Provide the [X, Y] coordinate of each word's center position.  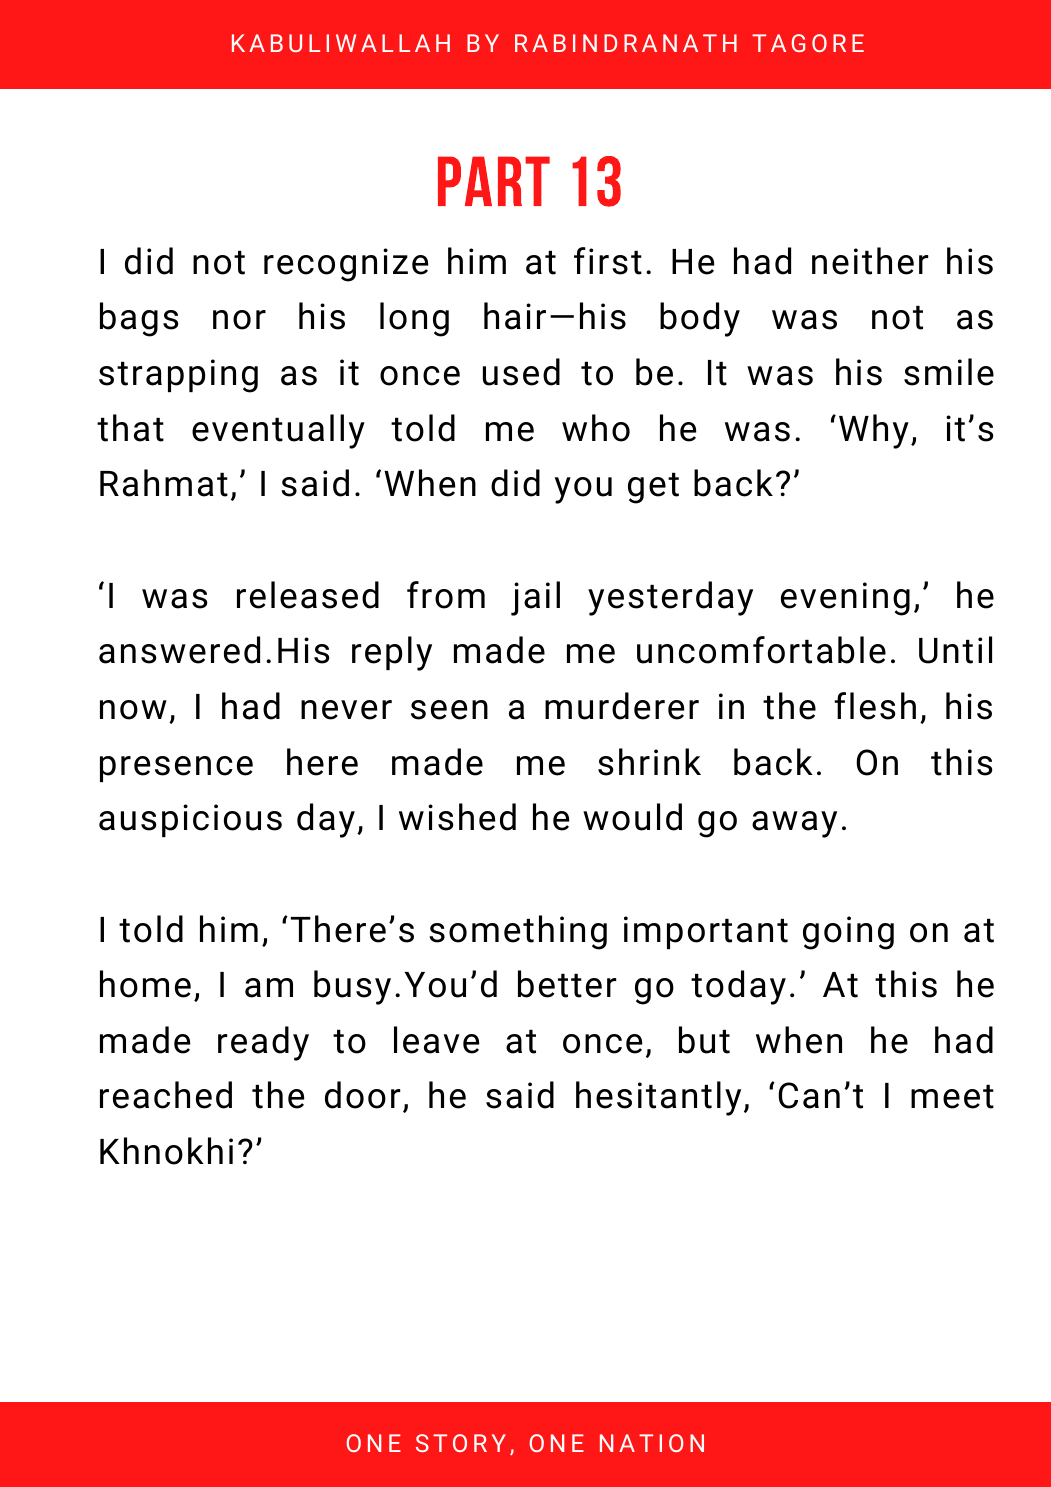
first [608, 261]
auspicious [190, 820]
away [794, 824]
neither [870, 261]
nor [239, 320]
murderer [622, 706]
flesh [875, 706]
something [518, 932]
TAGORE [808, 43]
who [596, 428]
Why [874, 431]
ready [263, 1043]
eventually [278, 431]
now [133, 710]
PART [494, 181]
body [700, 319]
